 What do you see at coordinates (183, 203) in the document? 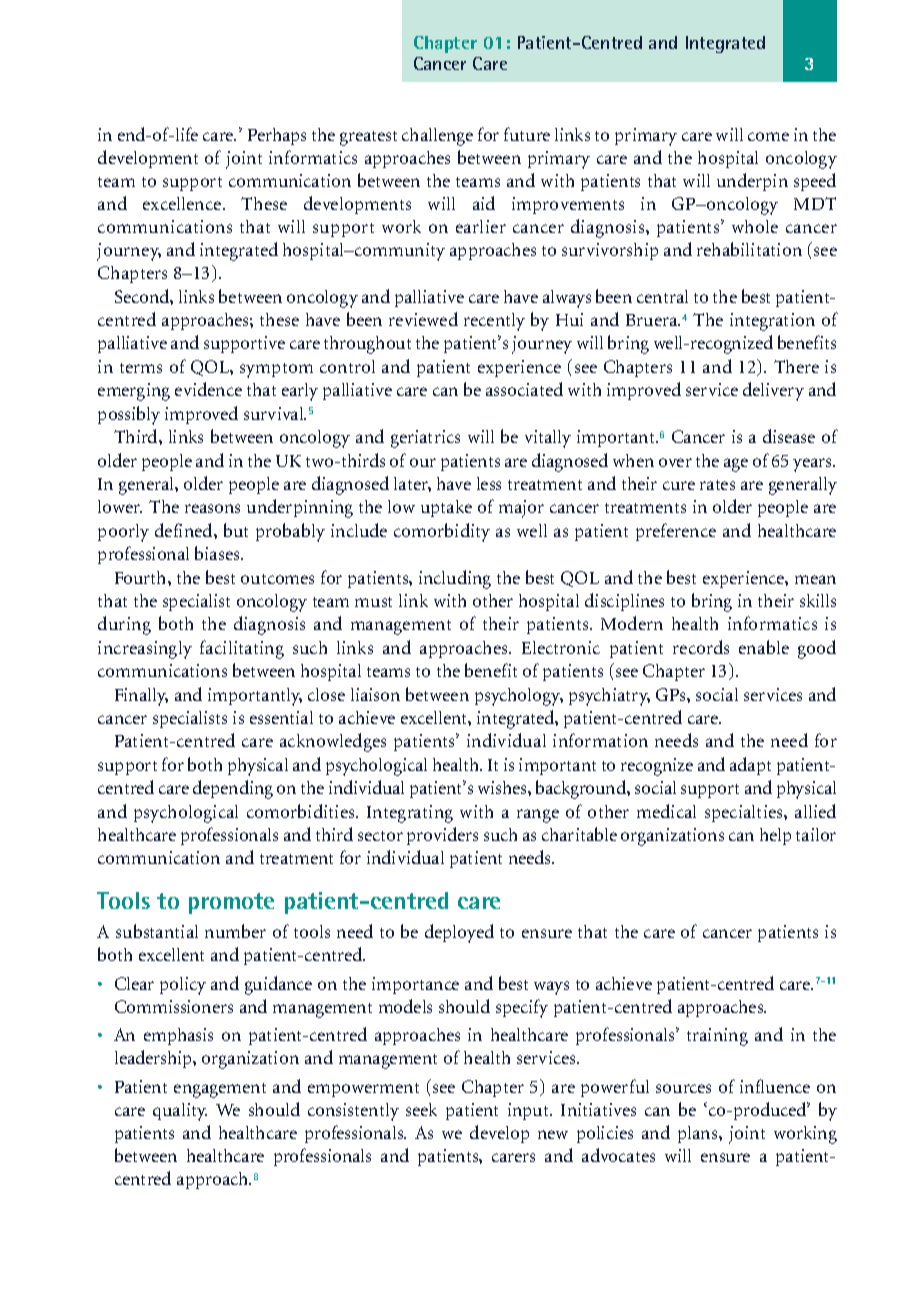
I see `excellence` at bounding box center [183, 203].
